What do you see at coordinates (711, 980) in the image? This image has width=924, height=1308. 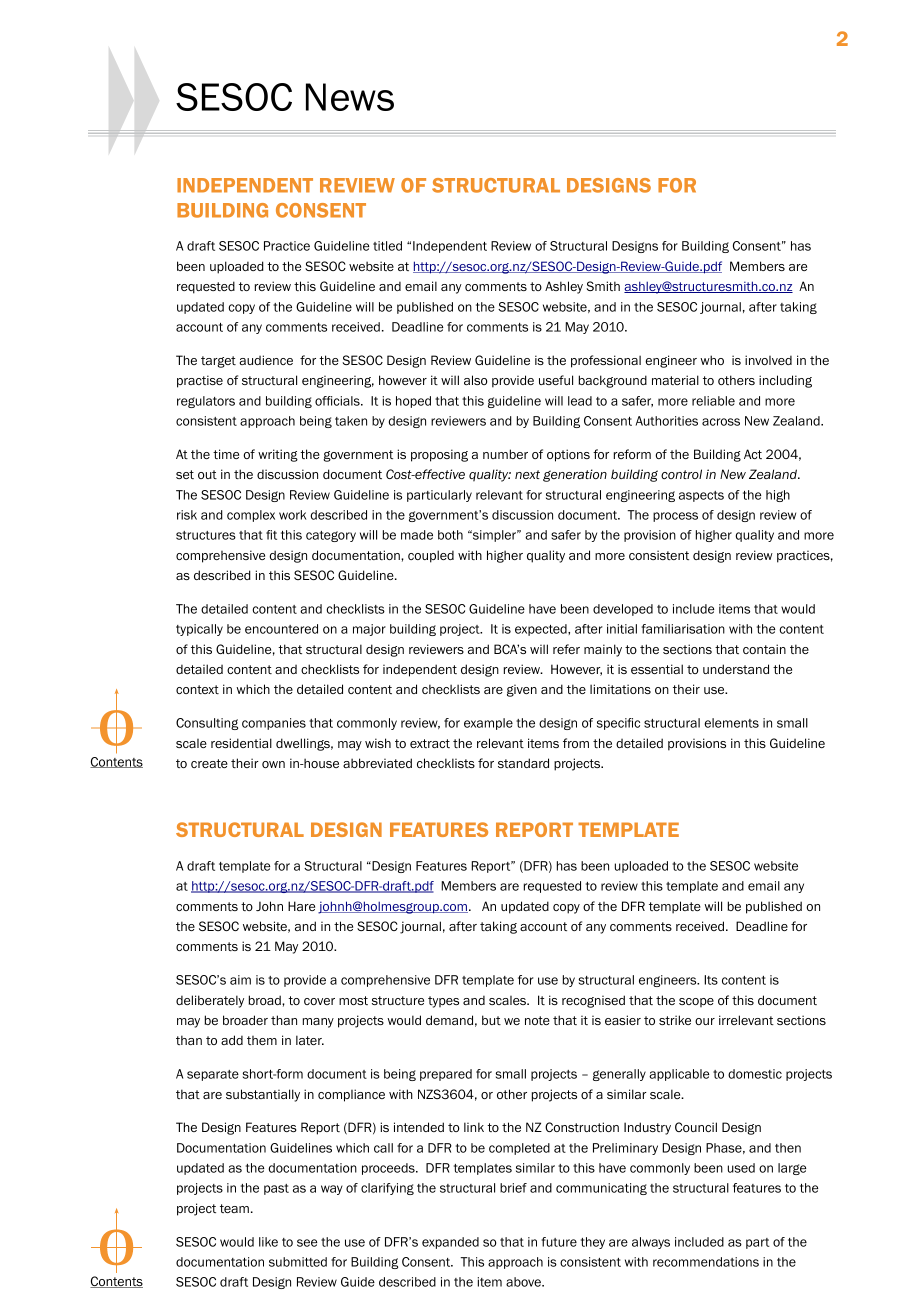 I see `Its` at bounding box center [711, 980].
